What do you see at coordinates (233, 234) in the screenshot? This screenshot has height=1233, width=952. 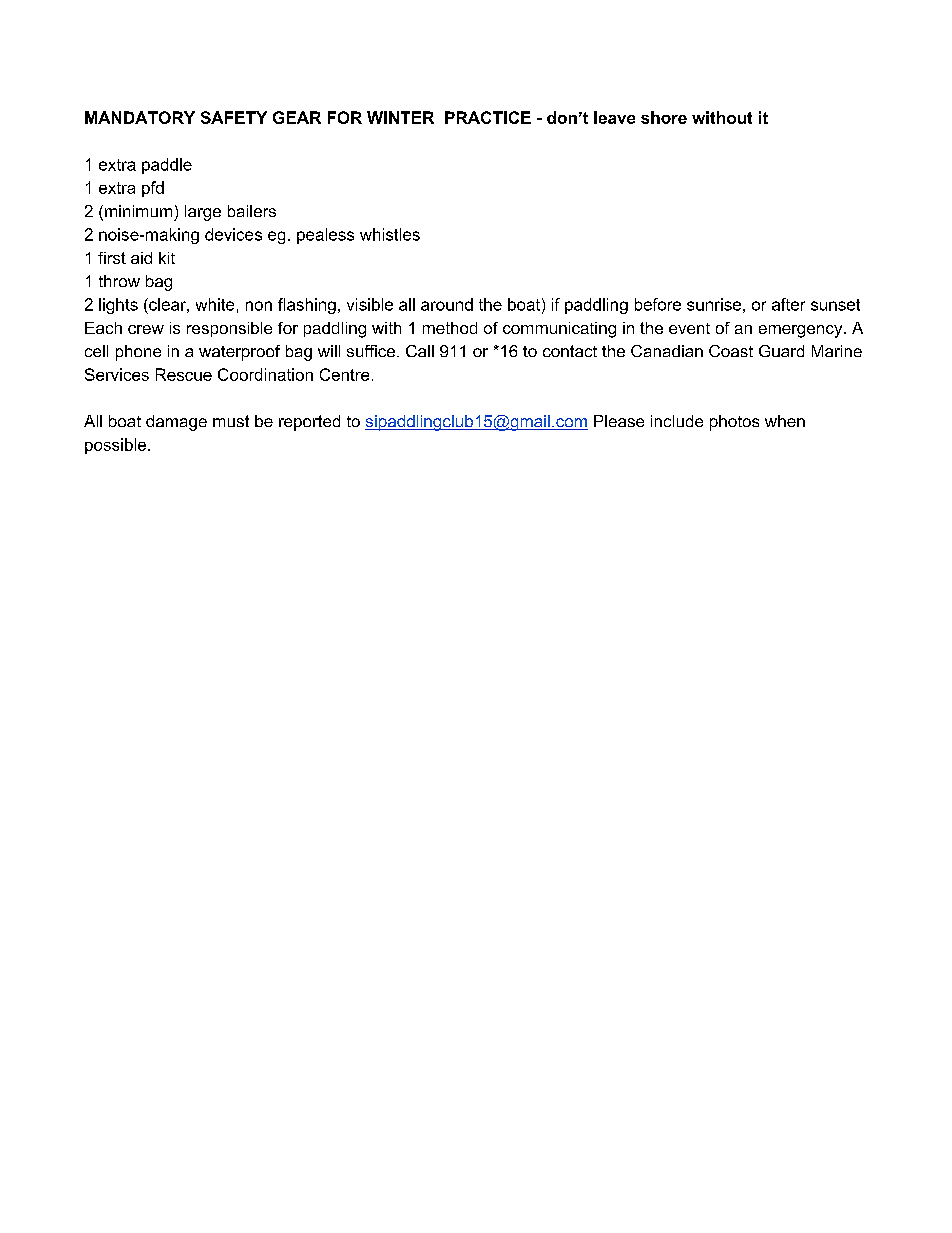 I see `devices` at bounding box center [233, 234].
